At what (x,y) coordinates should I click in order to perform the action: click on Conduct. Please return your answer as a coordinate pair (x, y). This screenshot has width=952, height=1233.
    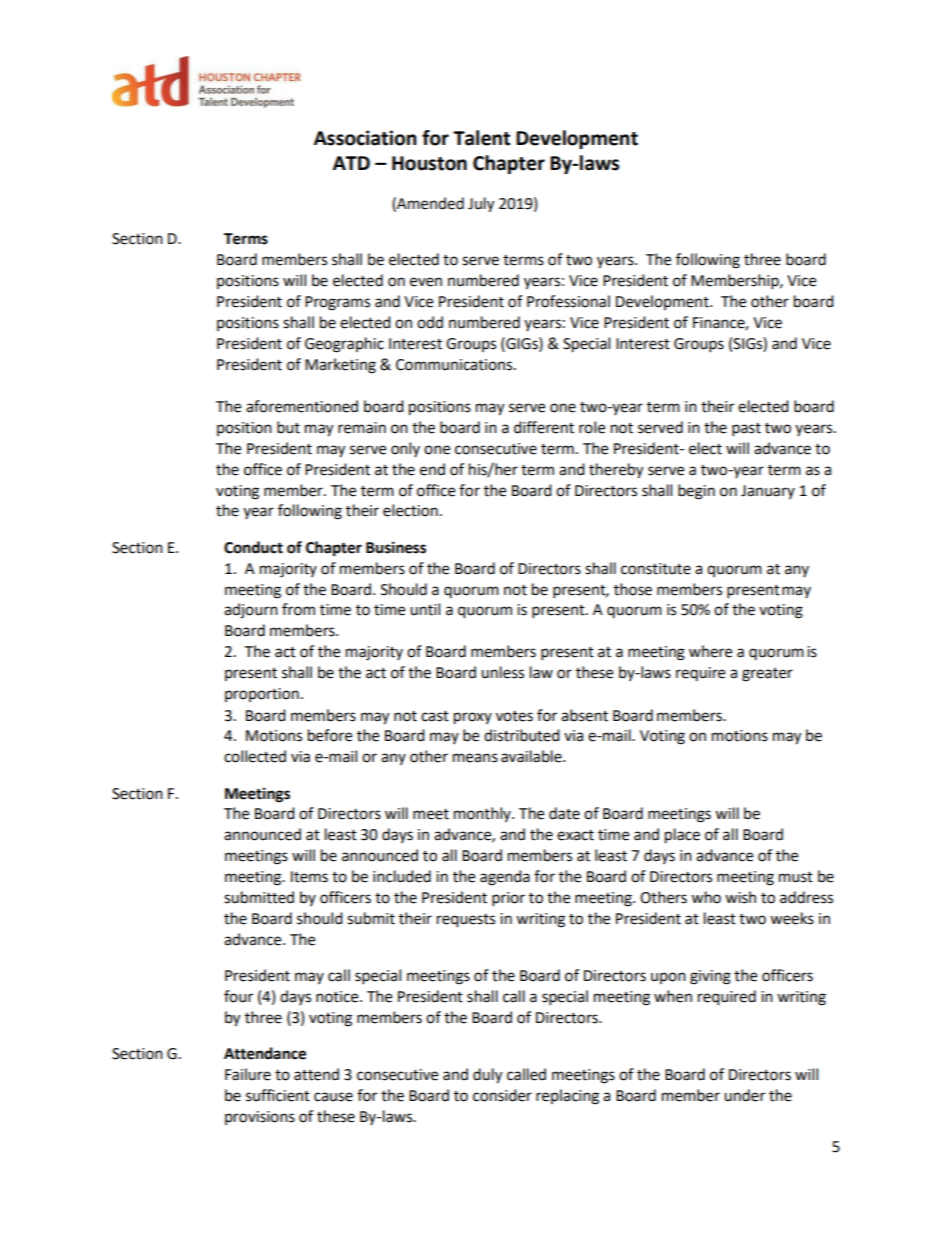
    Looking at the image, I should click on (253, 547).
